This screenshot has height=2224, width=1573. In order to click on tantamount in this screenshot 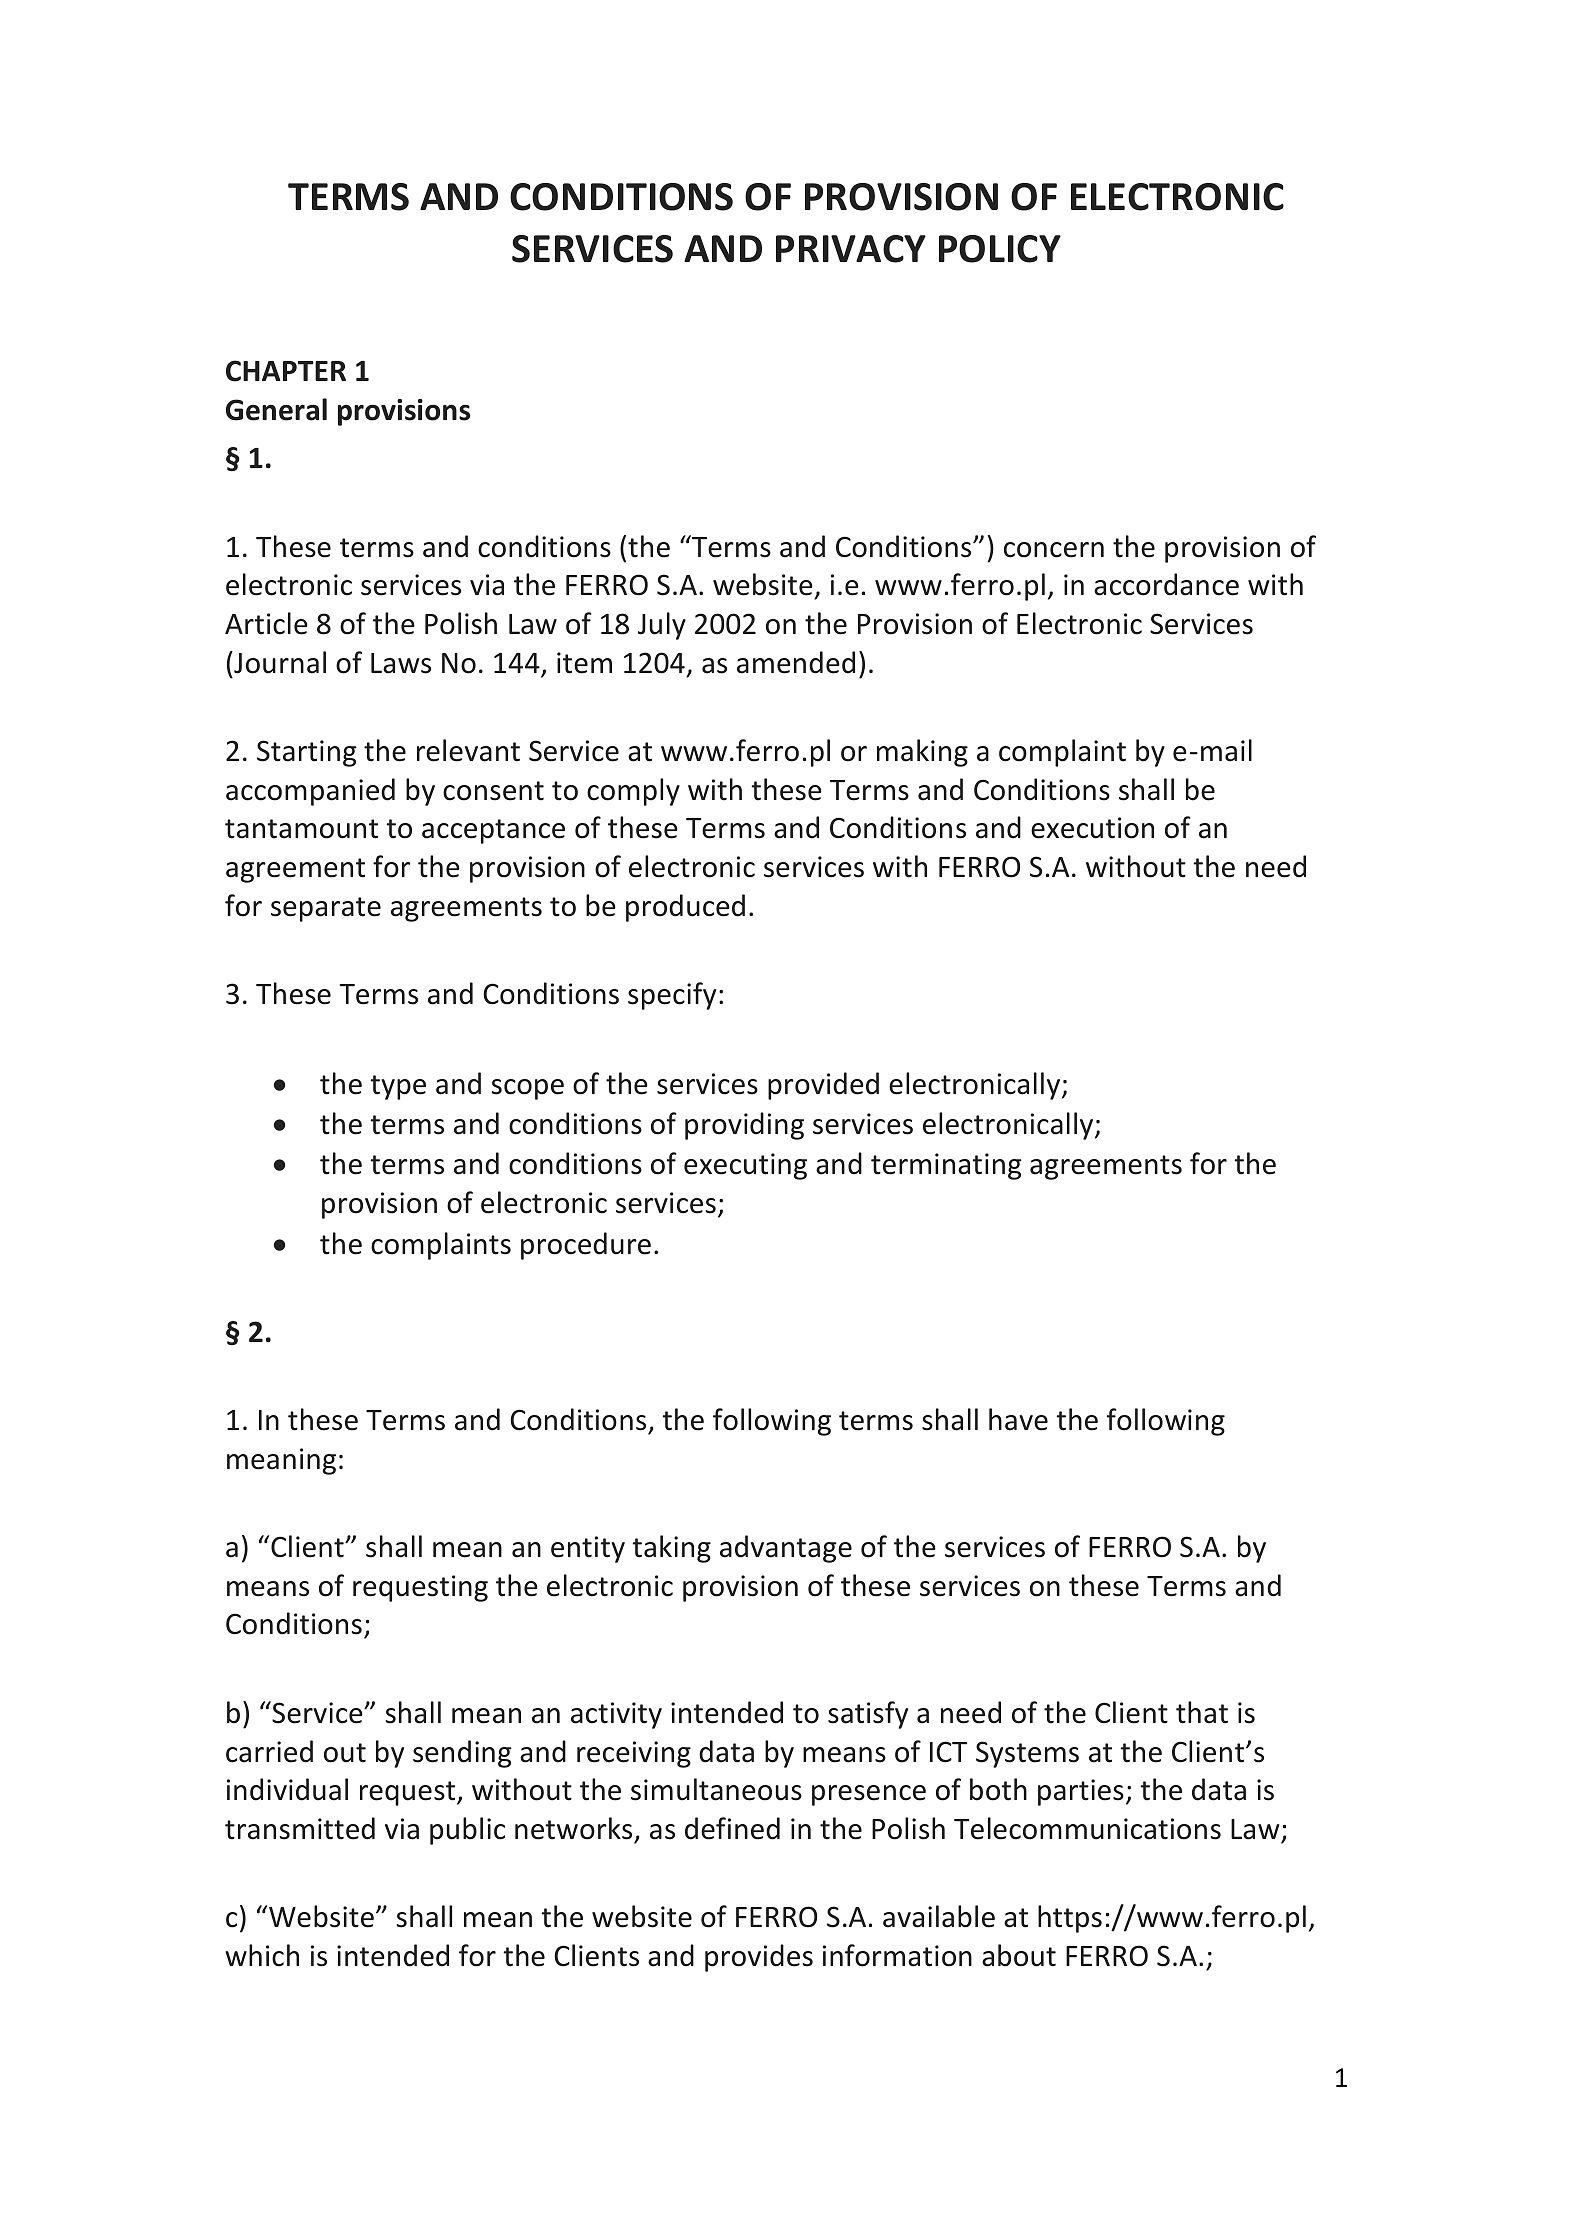, I will do `click(301, 829)`.
